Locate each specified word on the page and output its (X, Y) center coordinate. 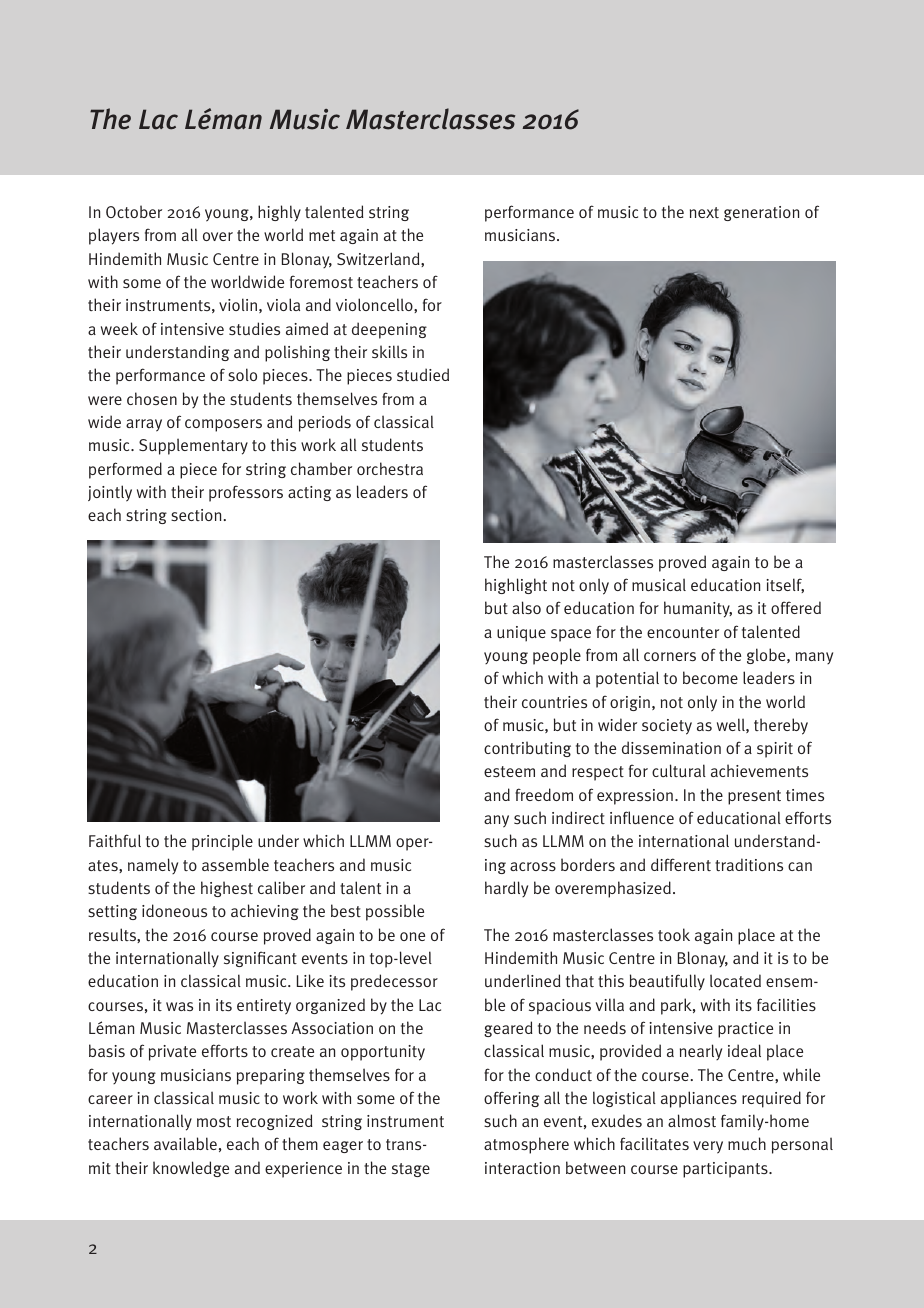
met (322, 235)
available (185, 1143)
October (134, 211)
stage (411, 1170)
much (747, 1144)
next (704, 212)
